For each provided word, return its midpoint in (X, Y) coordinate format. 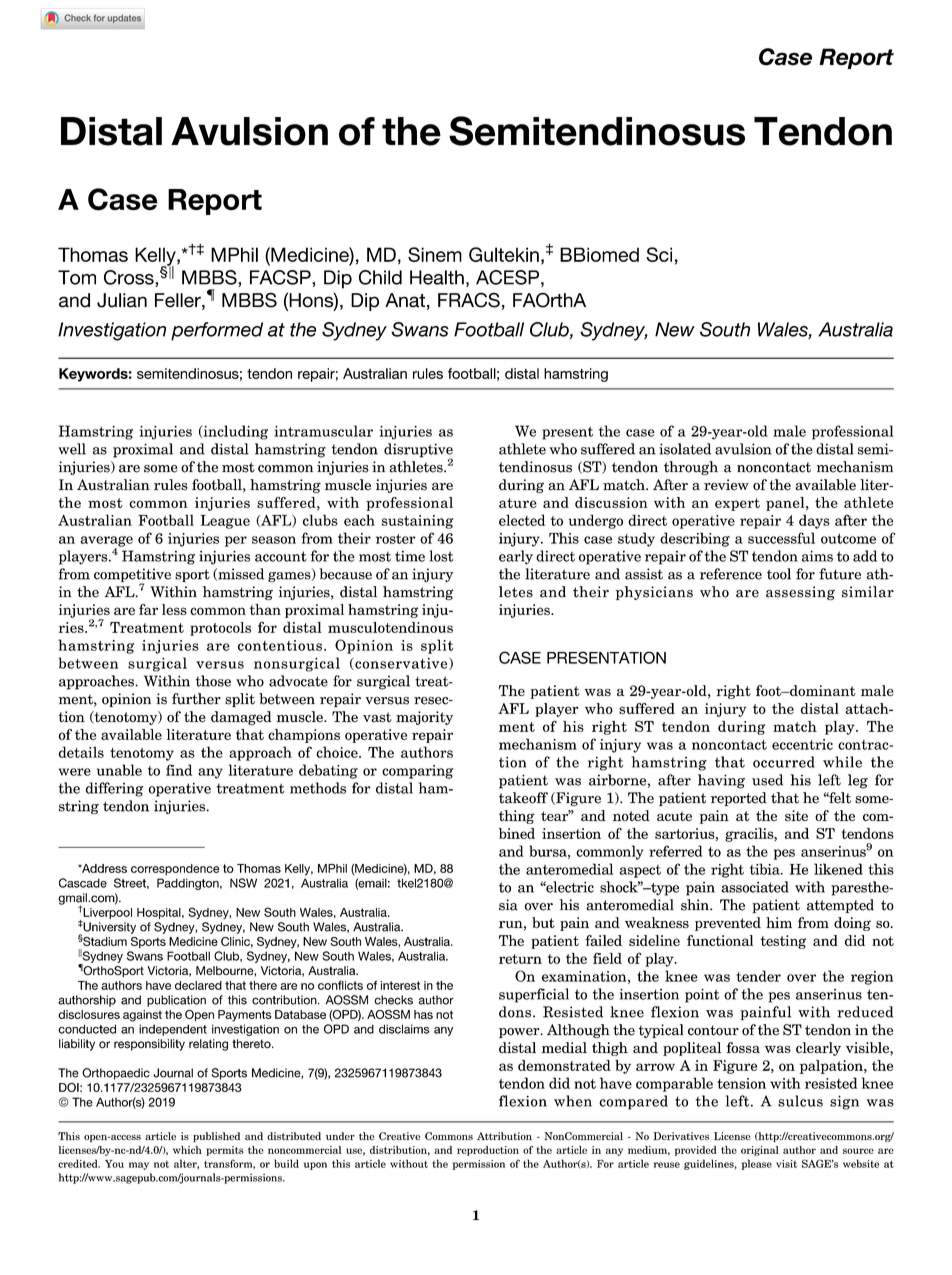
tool (779, 574)
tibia (766, 869)
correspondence (175, 870)
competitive (132, 576)
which (187, 1150)
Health (437, 277)
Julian (122, 300)
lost (441, 556)
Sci (659, 254)
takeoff (523, 798)
